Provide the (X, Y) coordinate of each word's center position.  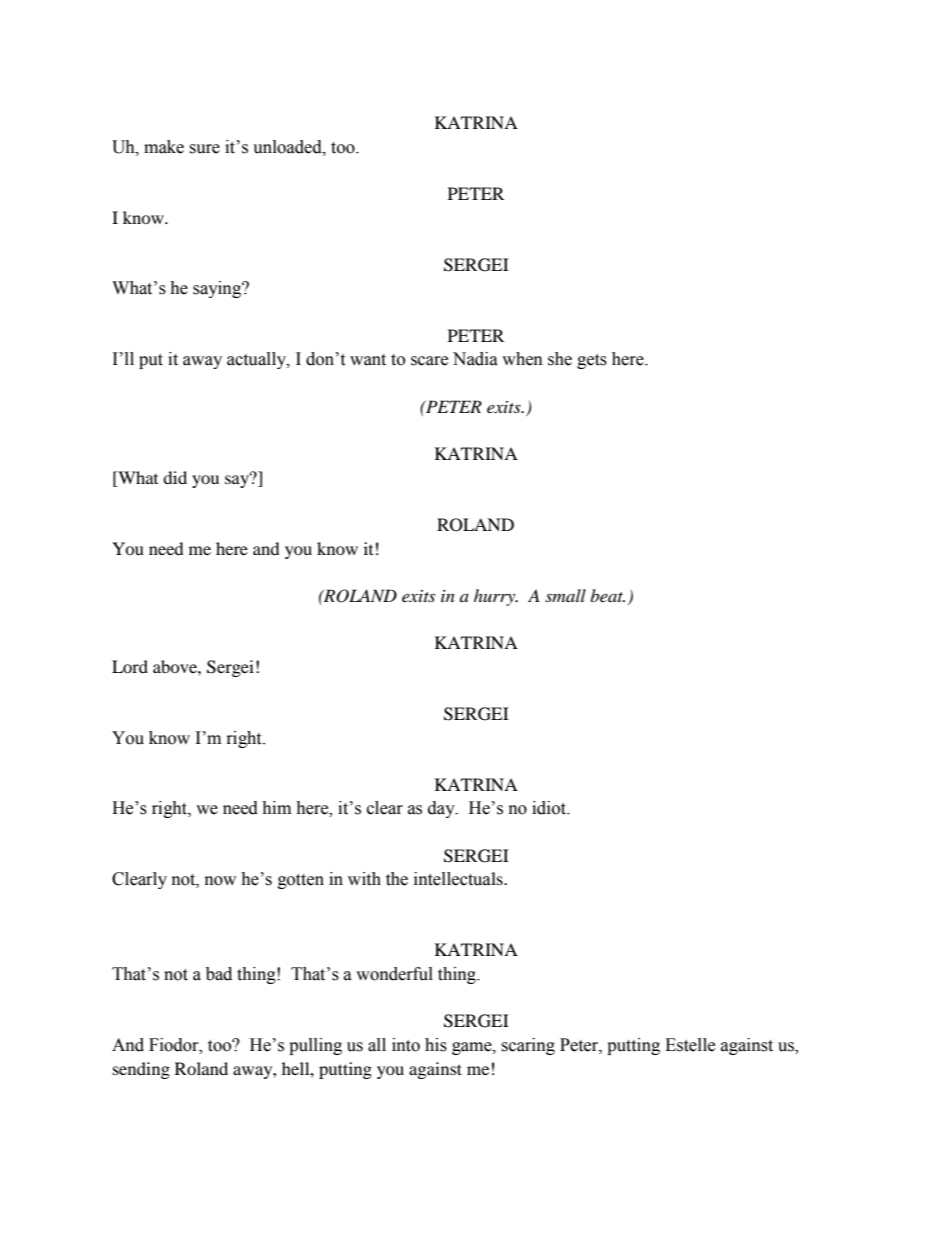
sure (204, 149)
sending (141, 1070)
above (176, 666)
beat (607, 595)
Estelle (690, 1045)
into (406, 1045)
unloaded (288, 147)
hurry (495, 597)
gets (592, 361)
